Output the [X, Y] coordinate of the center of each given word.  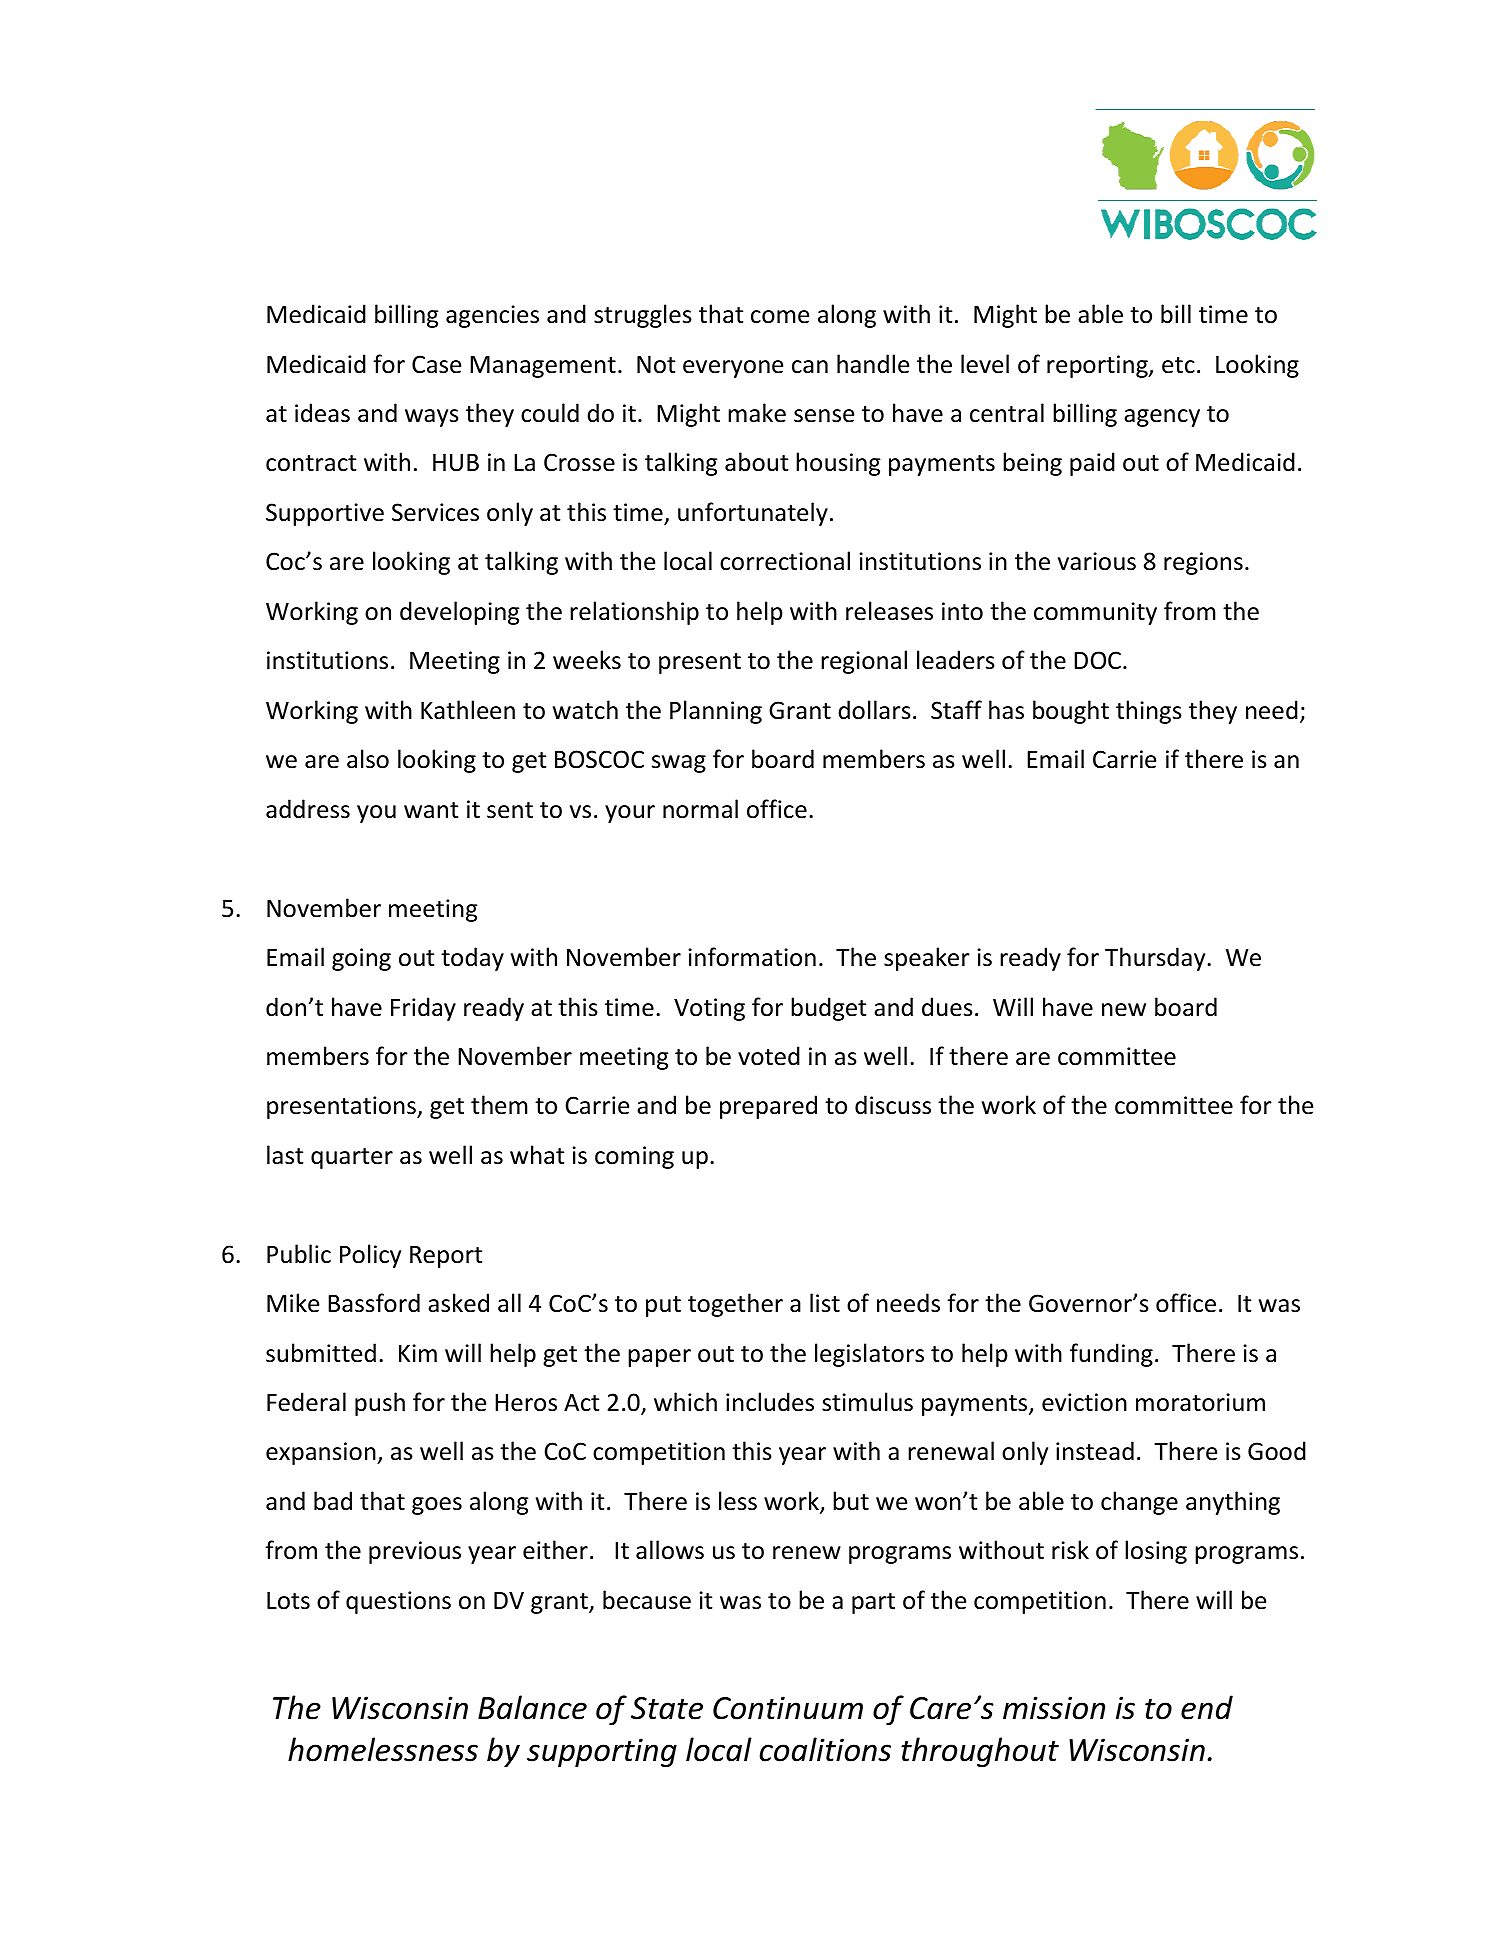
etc [1178, 365]
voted [769, 1056]
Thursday [1156, 959]
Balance [532, 1707]
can [810, 367]
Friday [423, 1009]
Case [436, 364]
